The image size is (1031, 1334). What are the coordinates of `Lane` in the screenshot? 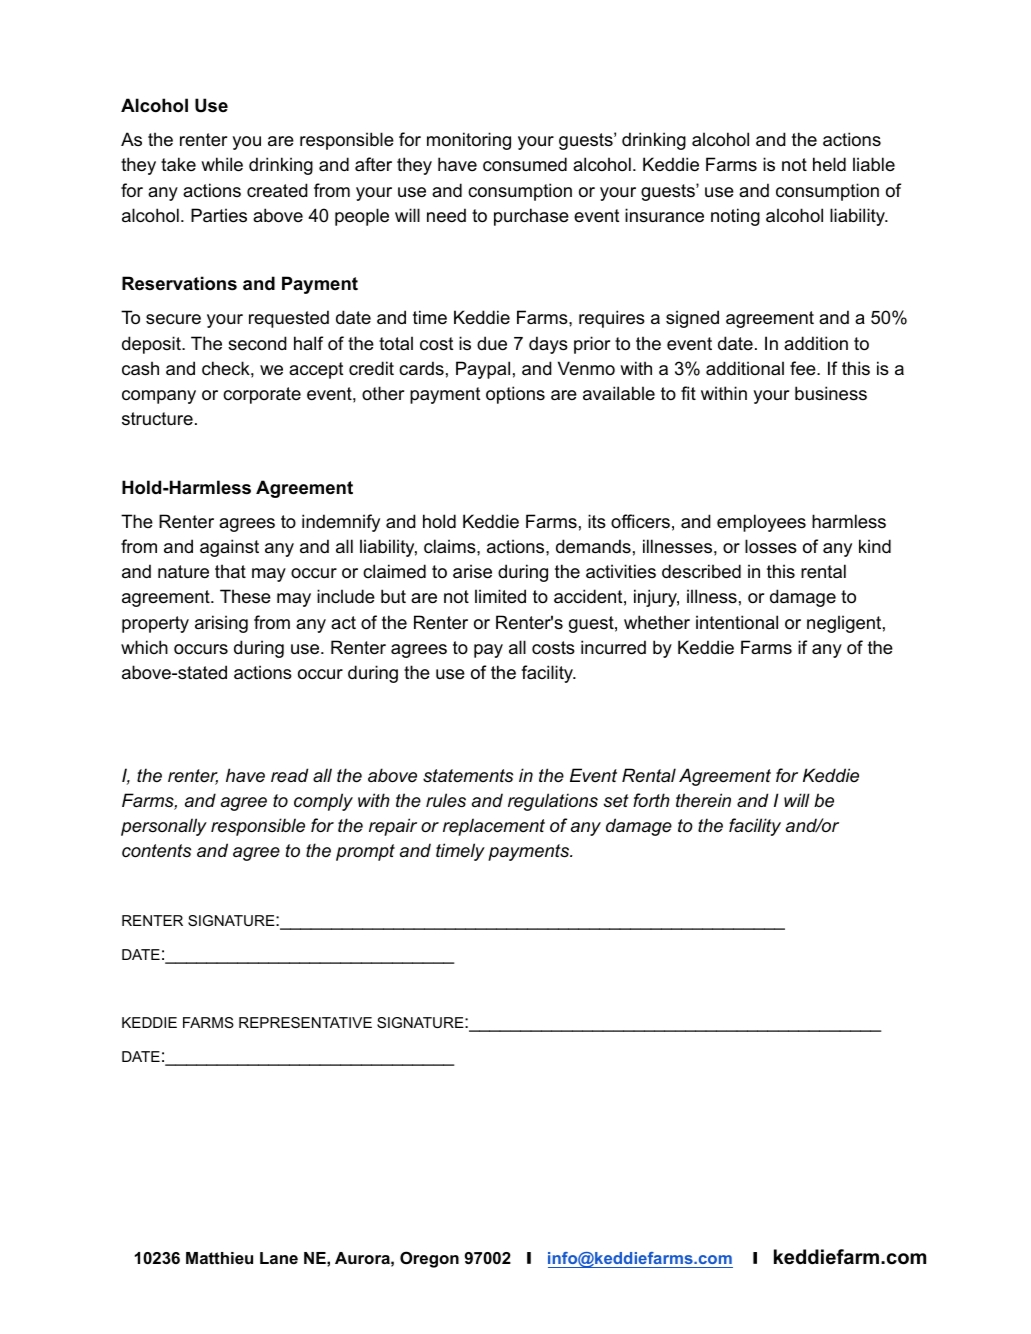 It's located at (279, 1258).
